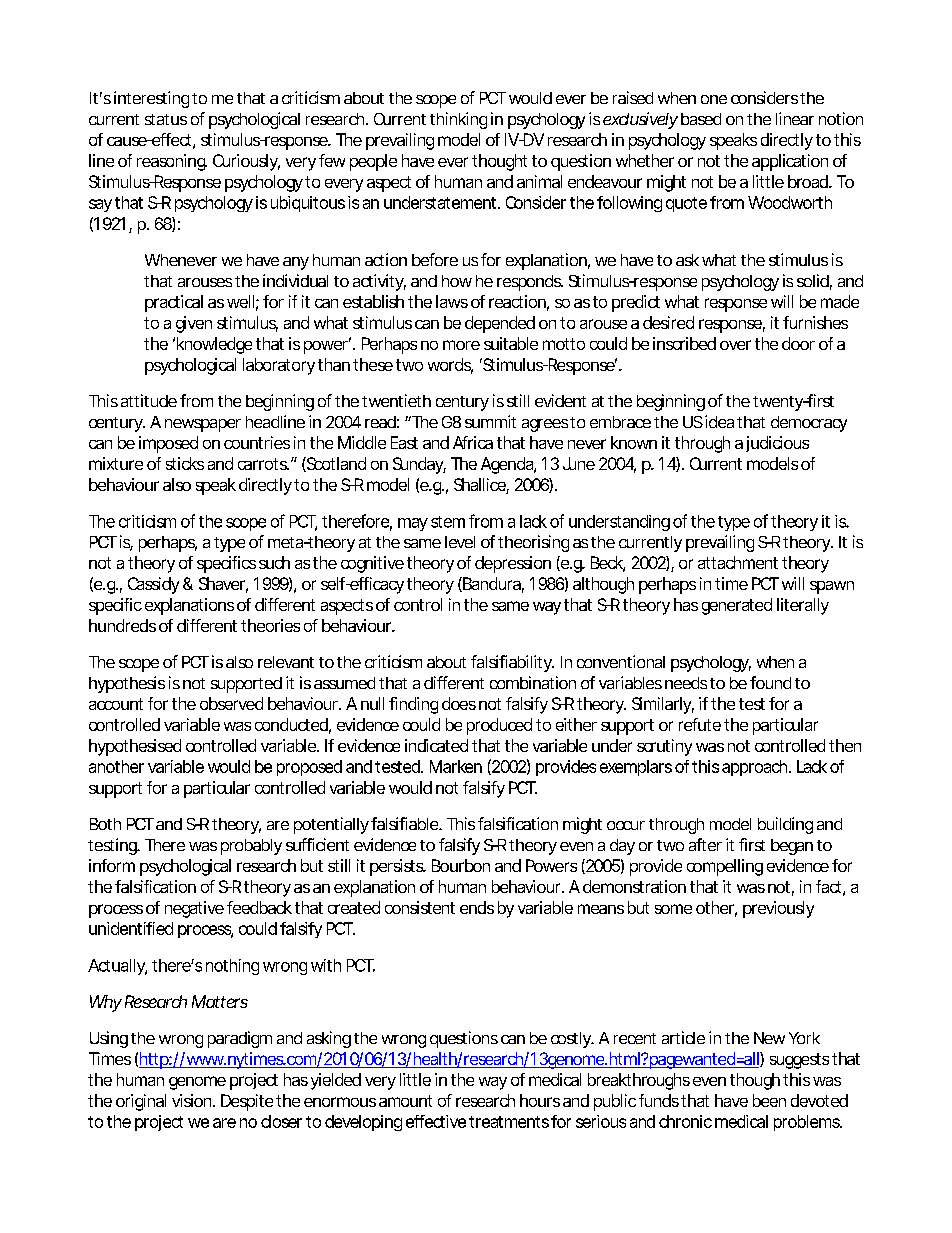 The image size is (952, 1233). I want to click on over, so click(735, 345).
